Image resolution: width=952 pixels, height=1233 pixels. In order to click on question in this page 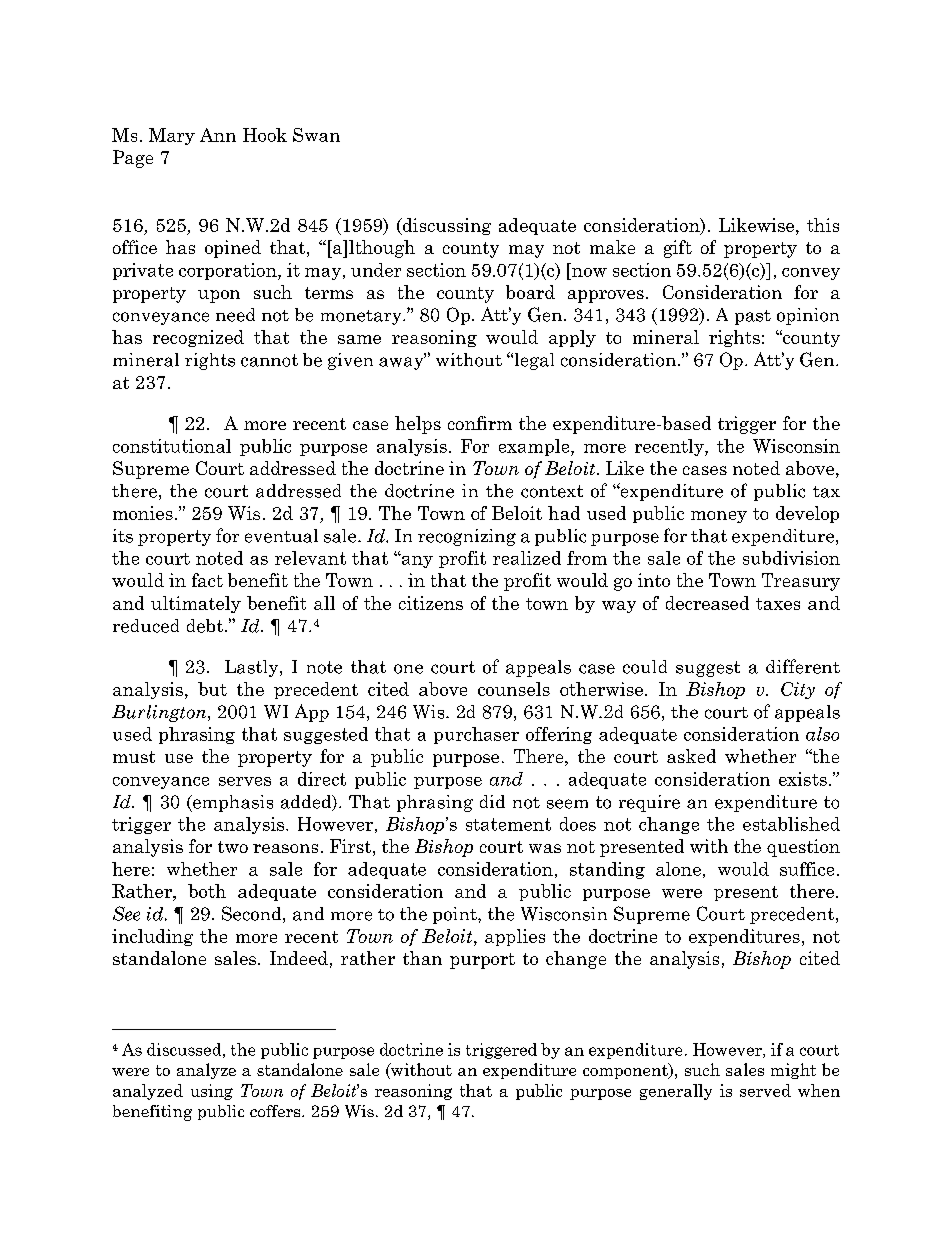, I will do `click(803, 848)`.
